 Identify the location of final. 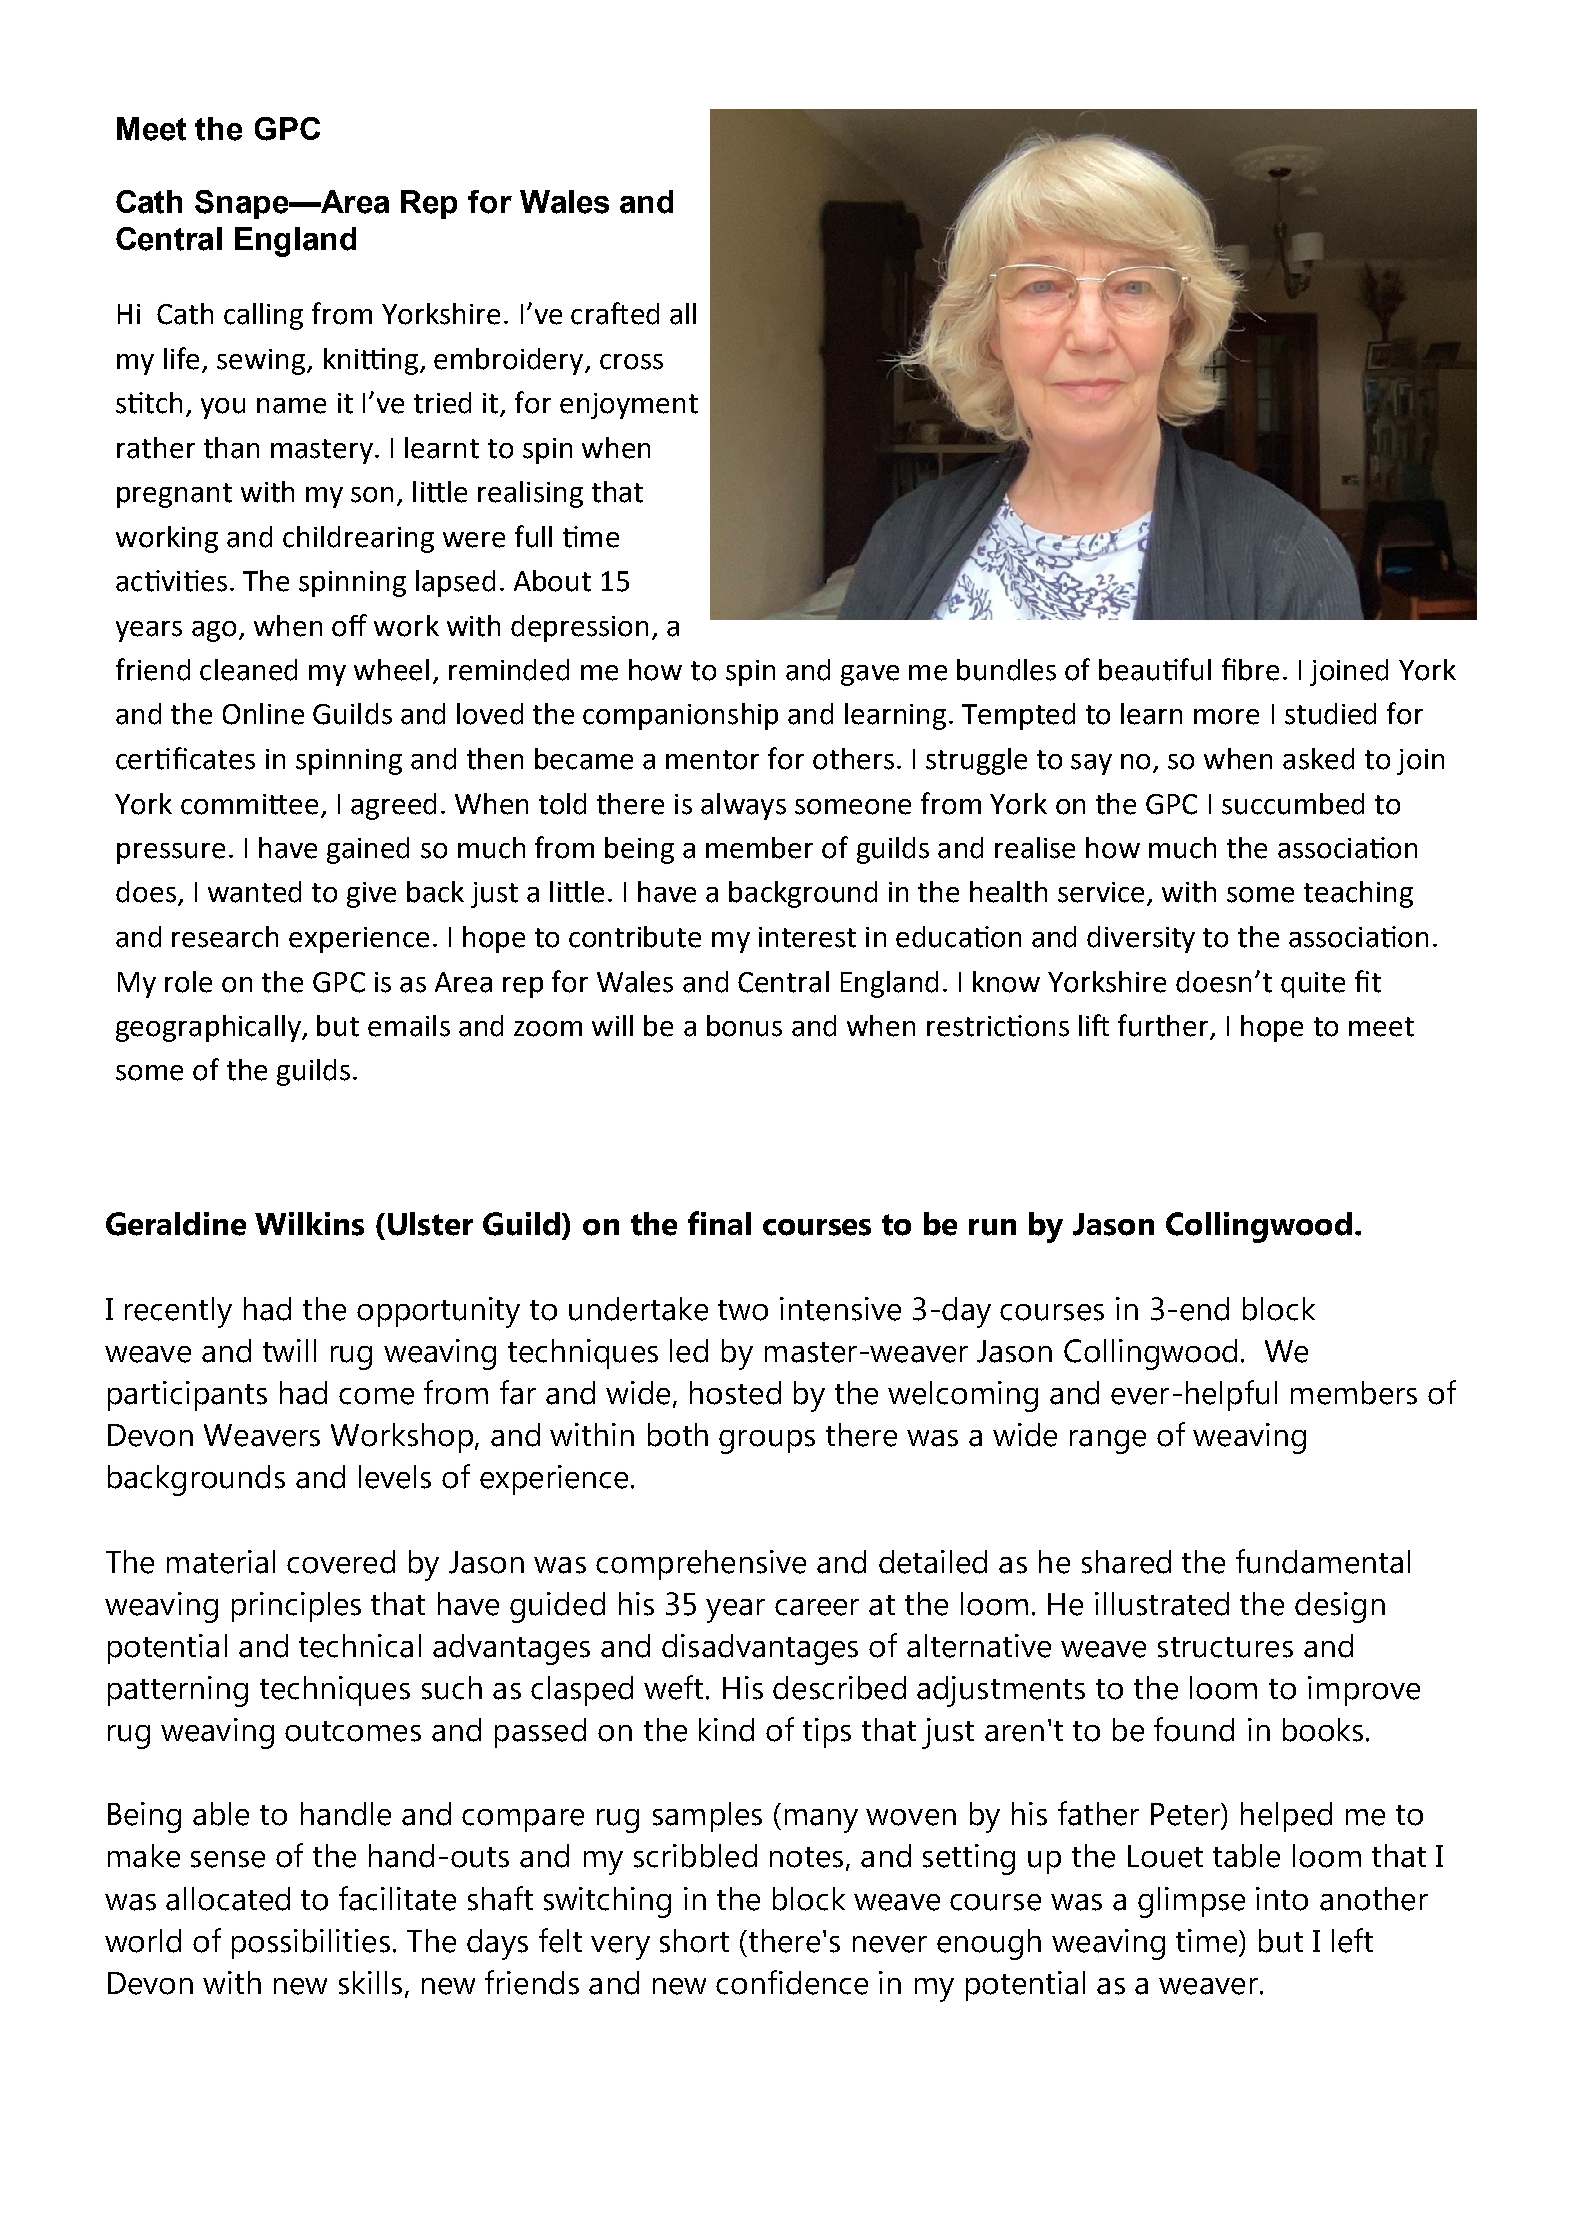
(719, 1223).
